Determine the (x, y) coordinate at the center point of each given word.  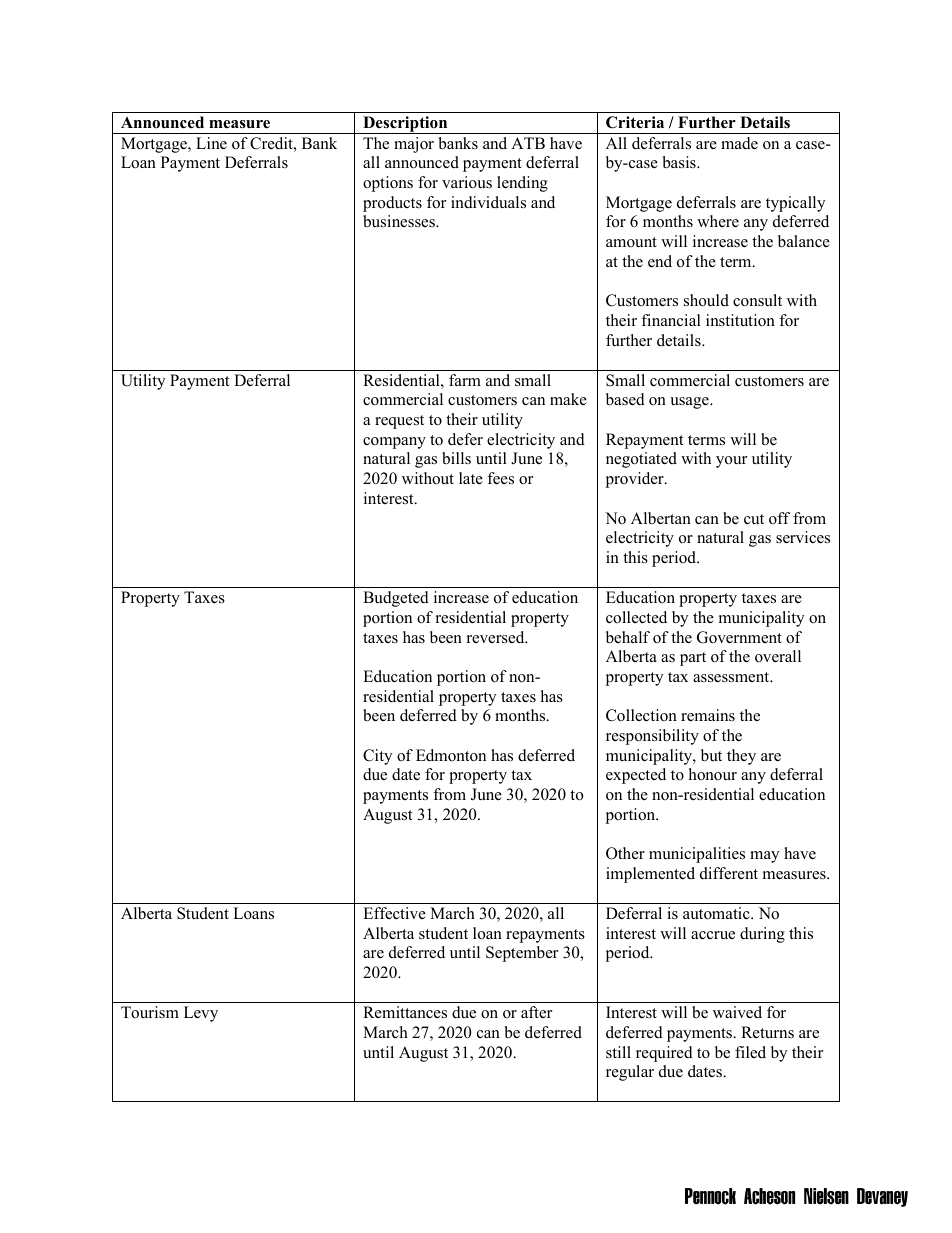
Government (739, 637)
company (394, 443)
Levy (201, 1014)
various (467, 182)
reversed (497, 637)
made (739, 143)
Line (211, 143)
